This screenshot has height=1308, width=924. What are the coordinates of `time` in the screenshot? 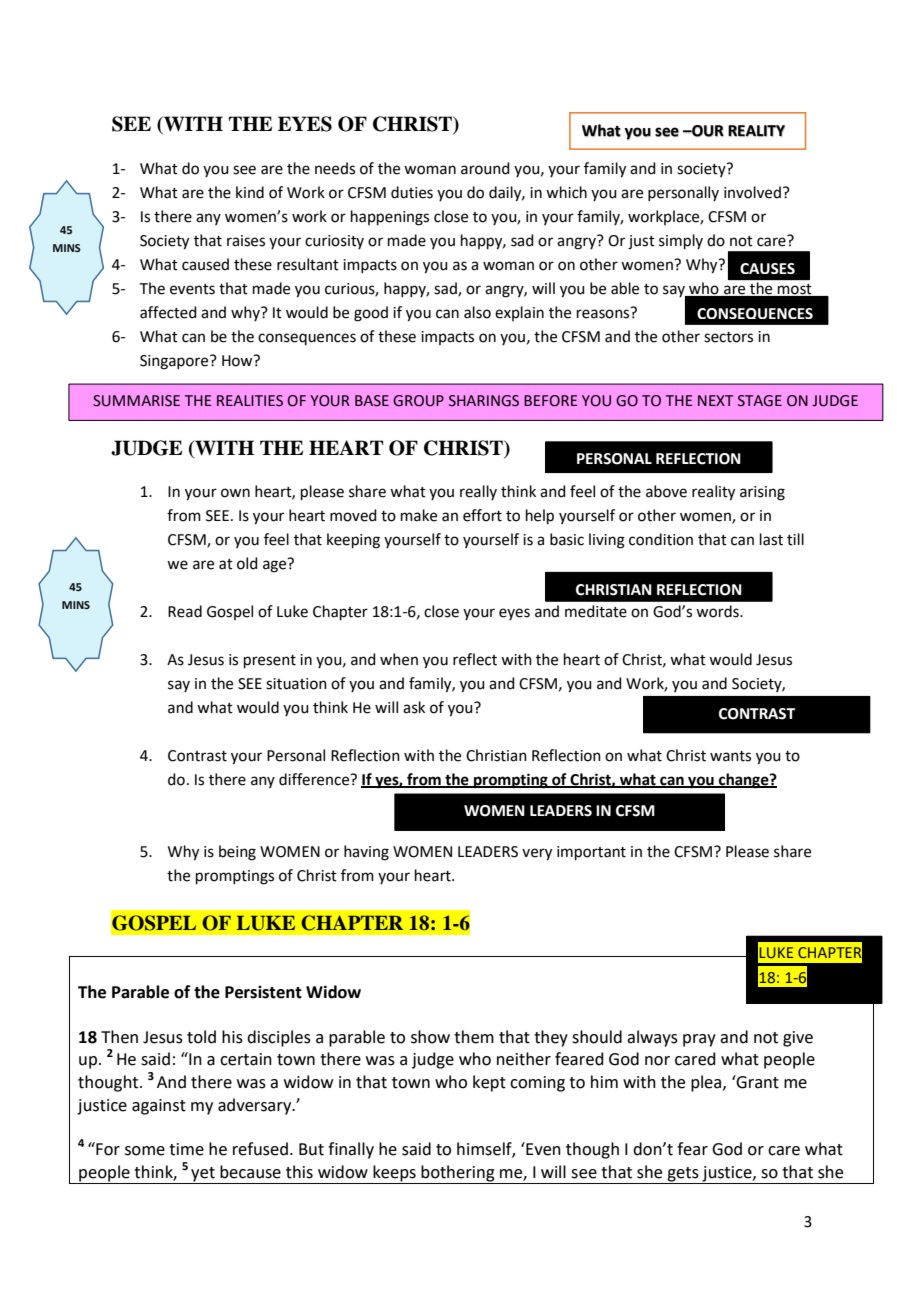 It's located at (186, 1149).
